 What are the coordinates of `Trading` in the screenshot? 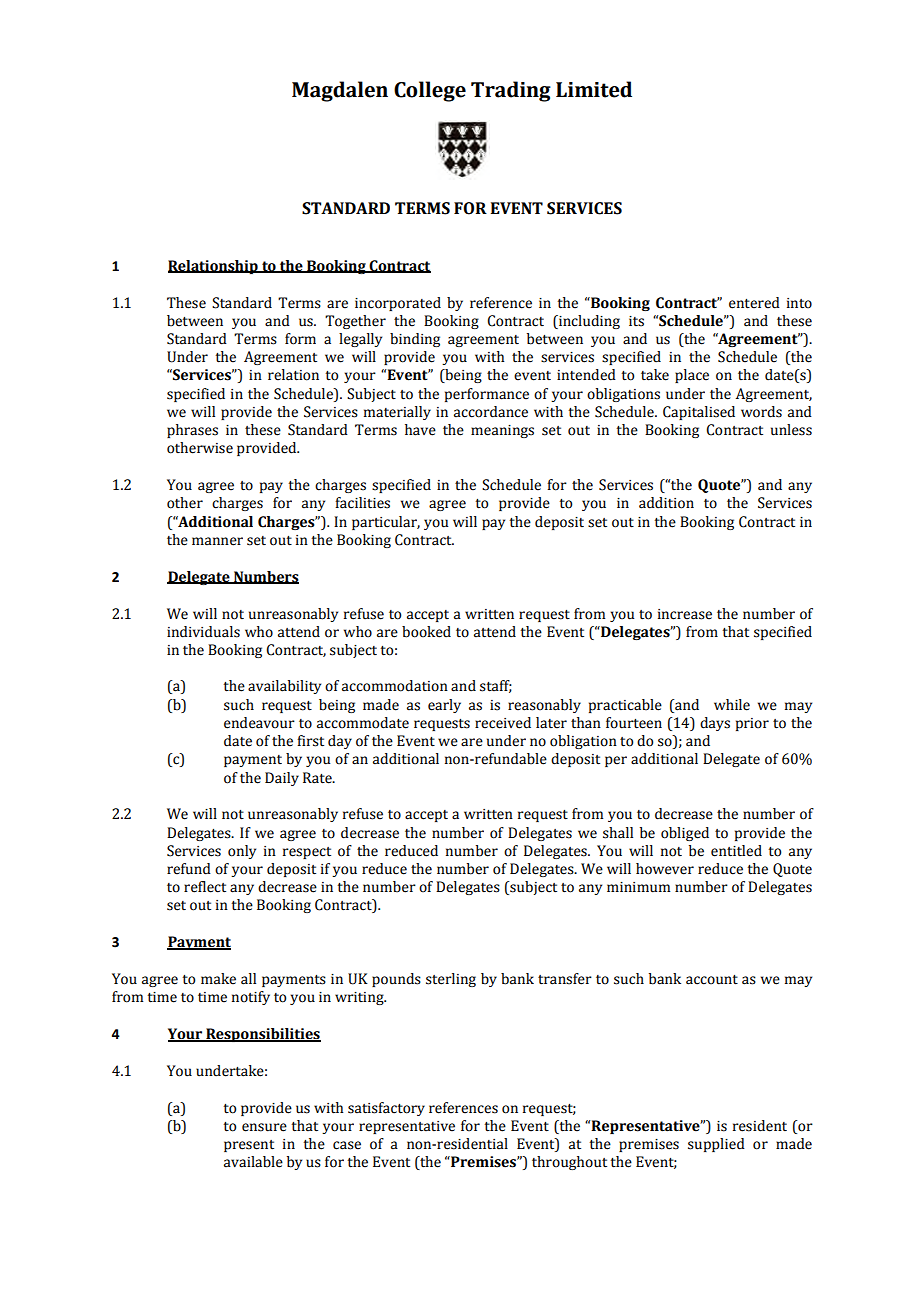 It's located at (511, 91).
